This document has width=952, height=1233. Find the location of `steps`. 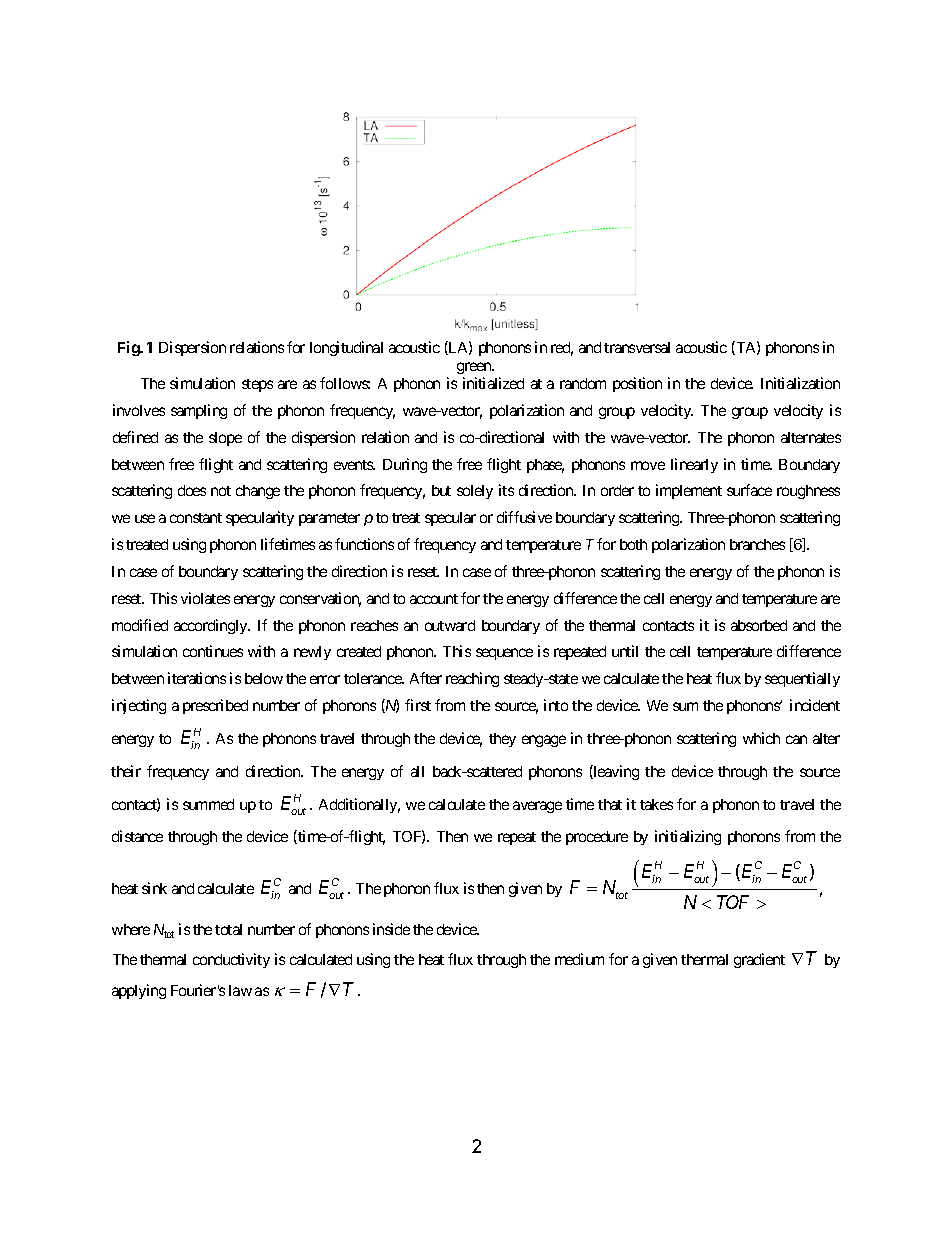

steps is located at coordinates (257, 385).
